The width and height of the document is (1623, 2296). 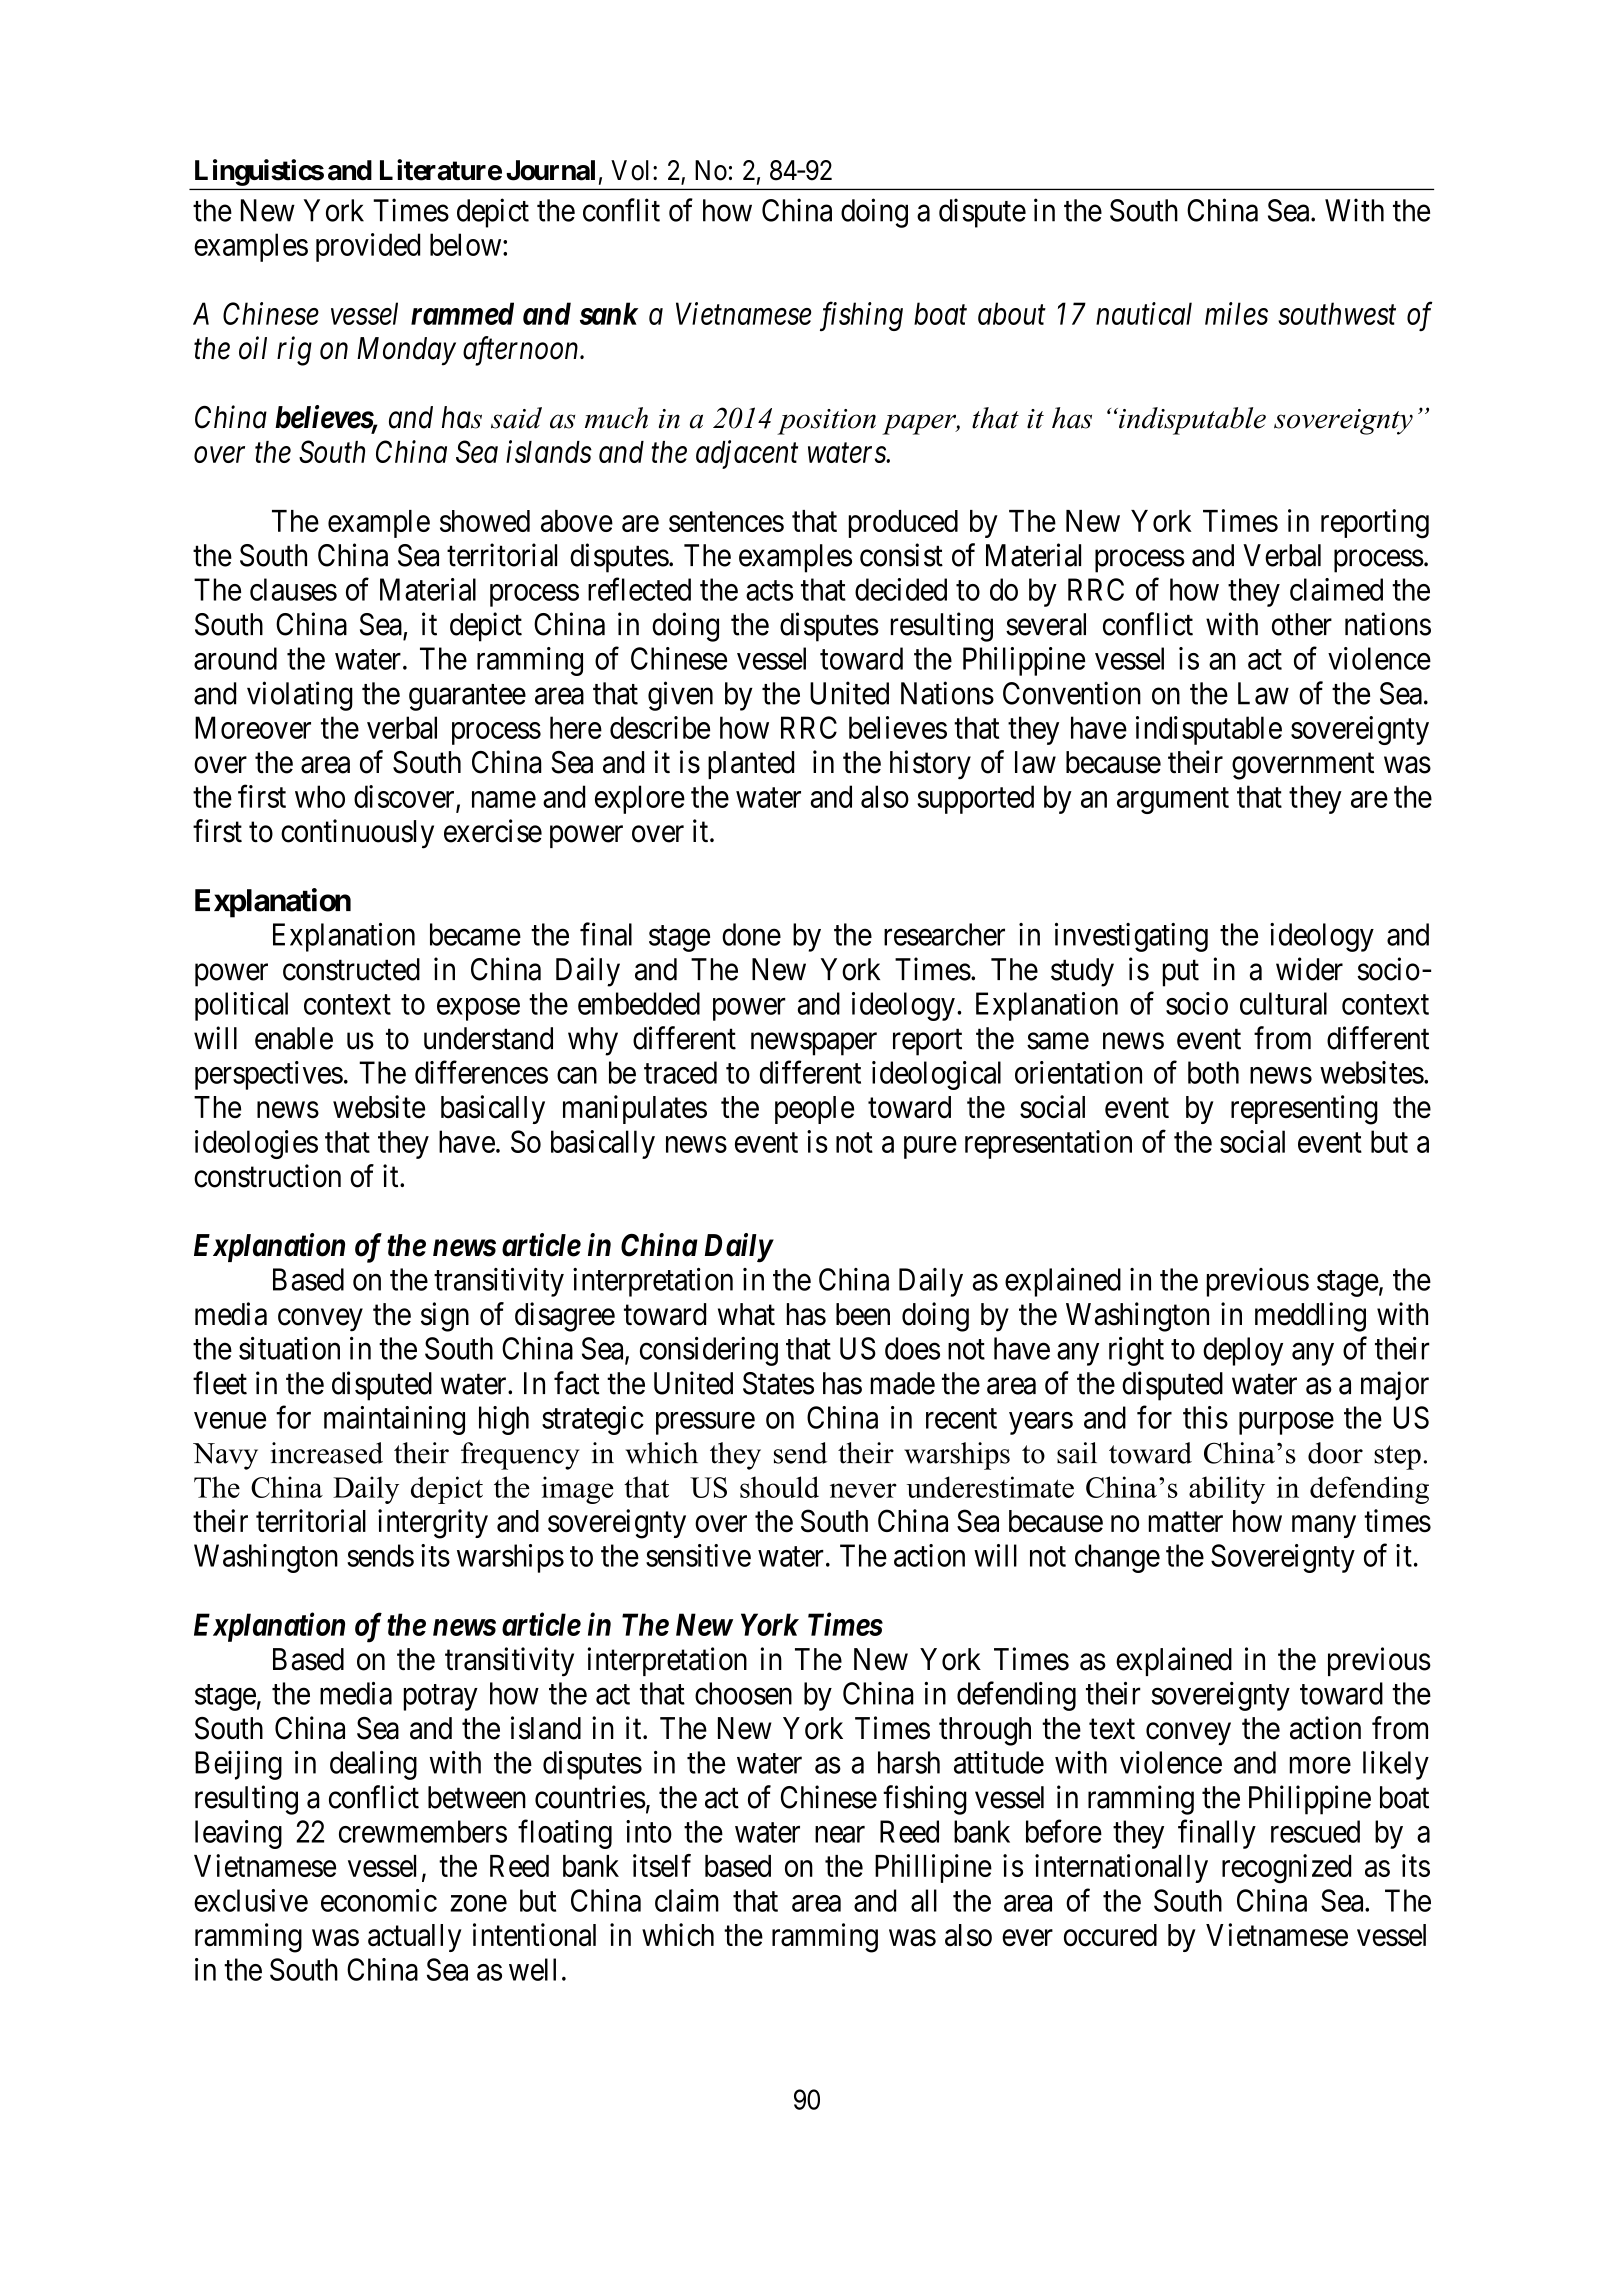 What do you see at coordinates (840, 1834) in the document?
I see `near` at bounding box center [840, 1834].
